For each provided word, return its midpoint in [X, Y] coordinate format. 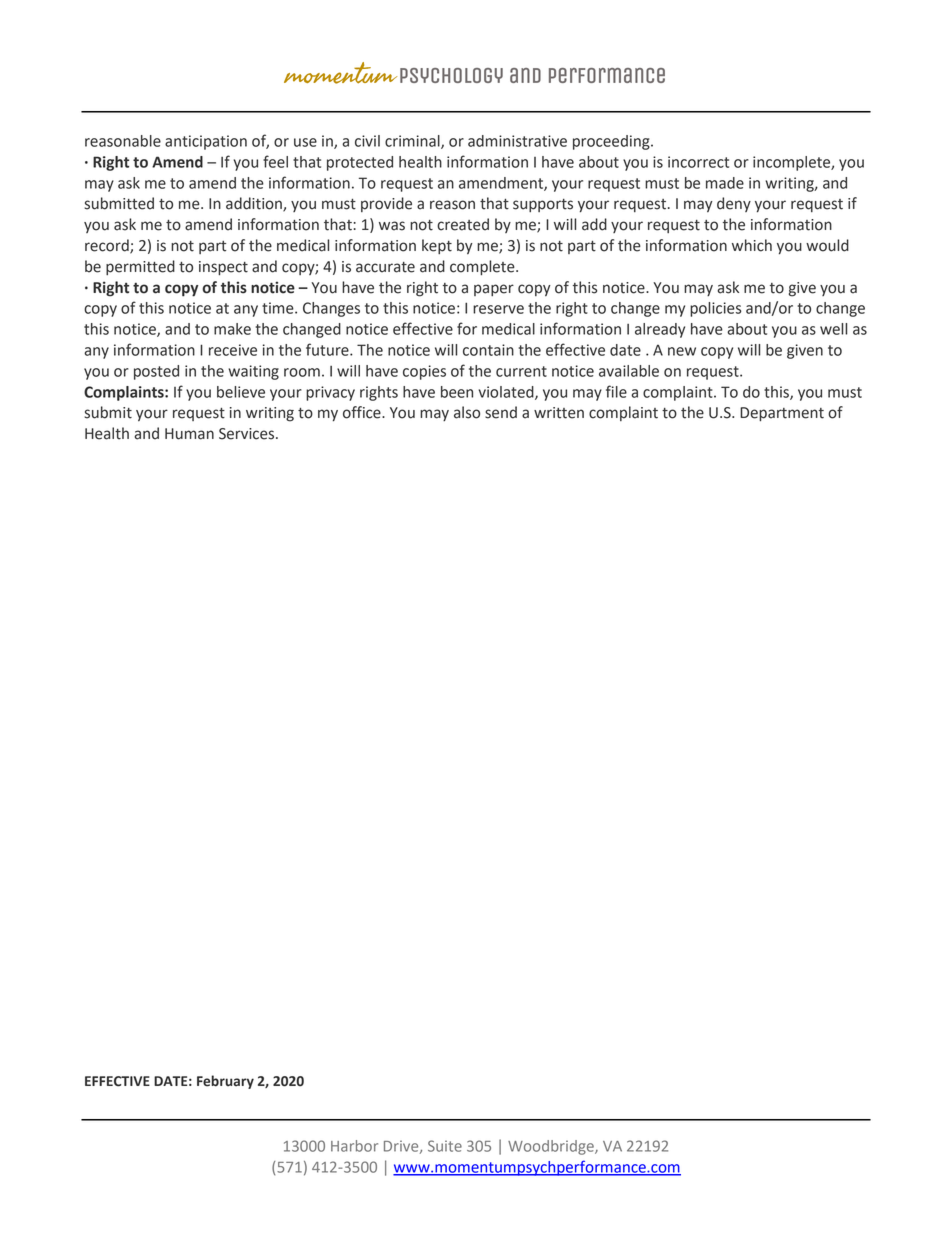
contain [488, 350]
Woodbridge [552, 1147]
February [225, 1082]
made [725, 183]
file [616, 391]
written [559, 413]
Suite [445, 1146]
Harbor [354, 1146]
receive [233, 350]
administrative [517, 141]
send [501, 412]
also [467, 412]
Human [189, 434]
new [682, 351]
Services [248, 434]
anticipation [206, 142]
